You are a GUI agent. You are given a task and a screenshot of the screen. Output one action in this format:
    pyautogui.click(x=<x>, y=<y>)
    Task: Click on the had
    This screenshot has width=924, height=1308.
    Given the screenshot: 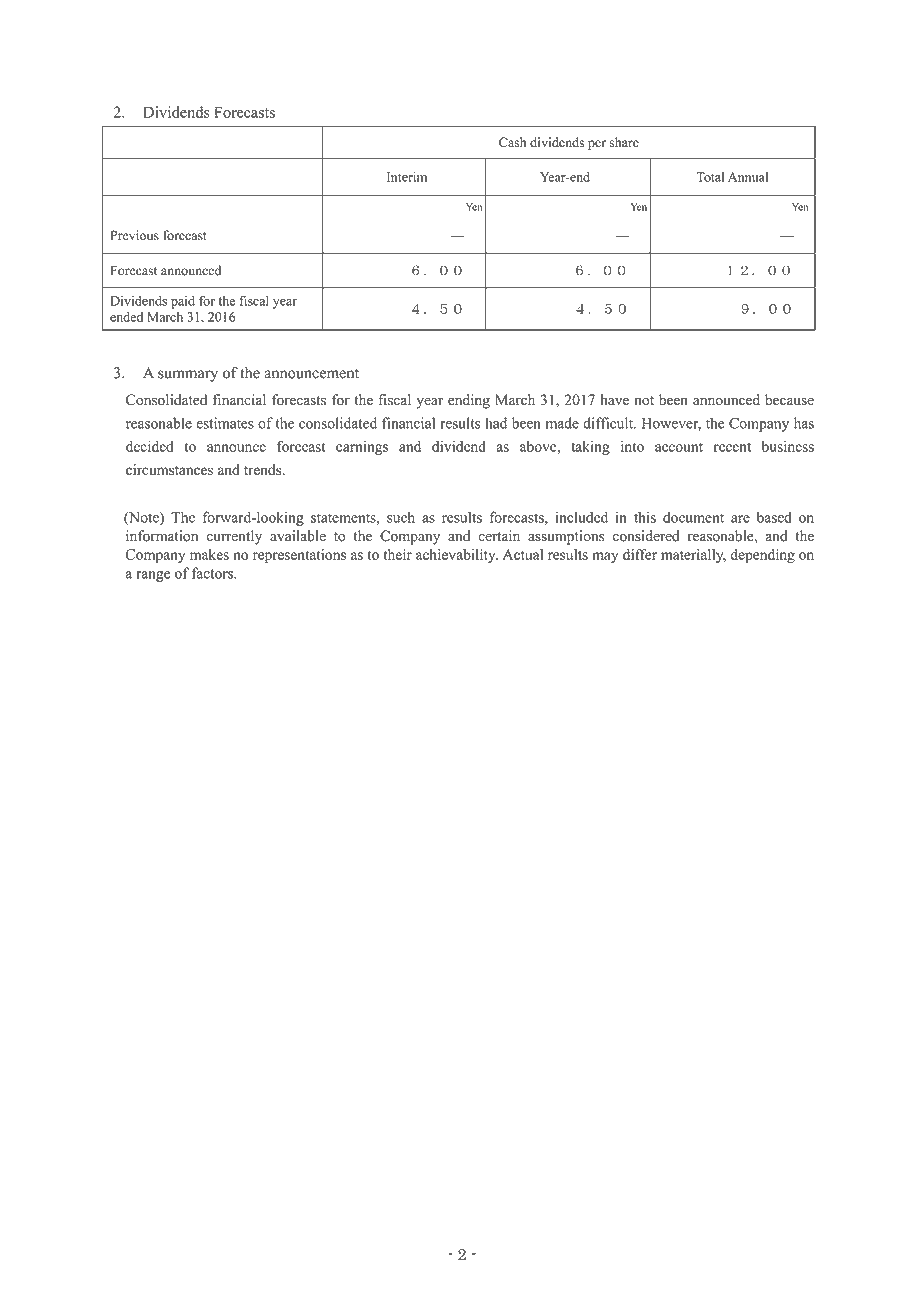 What is the action you would take?
    pyautogui.click(x=496, y=423)
